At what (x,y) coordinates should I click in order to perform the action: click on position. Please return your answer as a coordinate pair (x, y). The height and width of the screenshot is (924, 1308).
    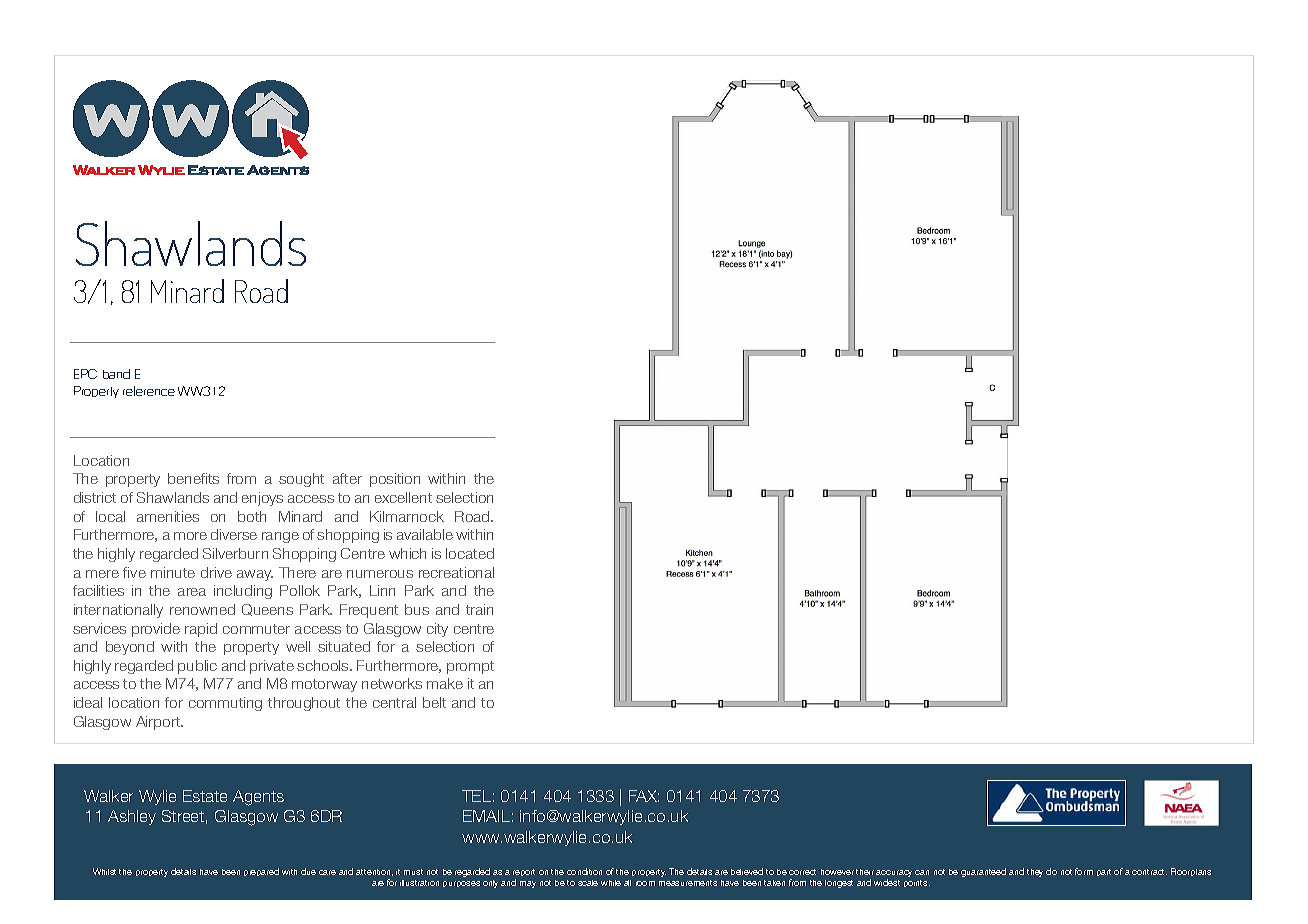
    Looking at the image, I should click on (395, 480).
